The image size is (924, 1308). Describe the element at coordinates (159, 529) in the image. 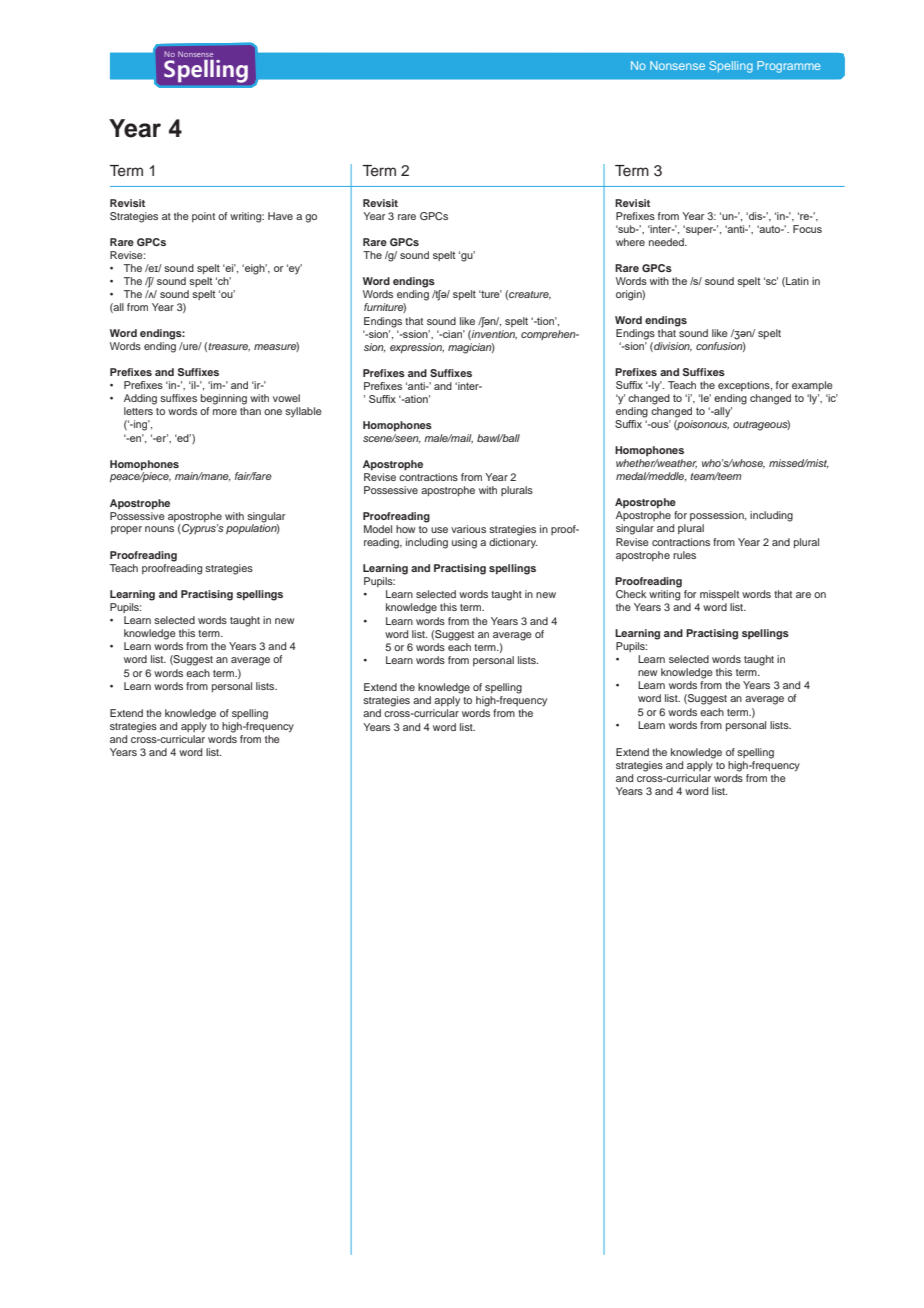

I see `nouns` at that location.
